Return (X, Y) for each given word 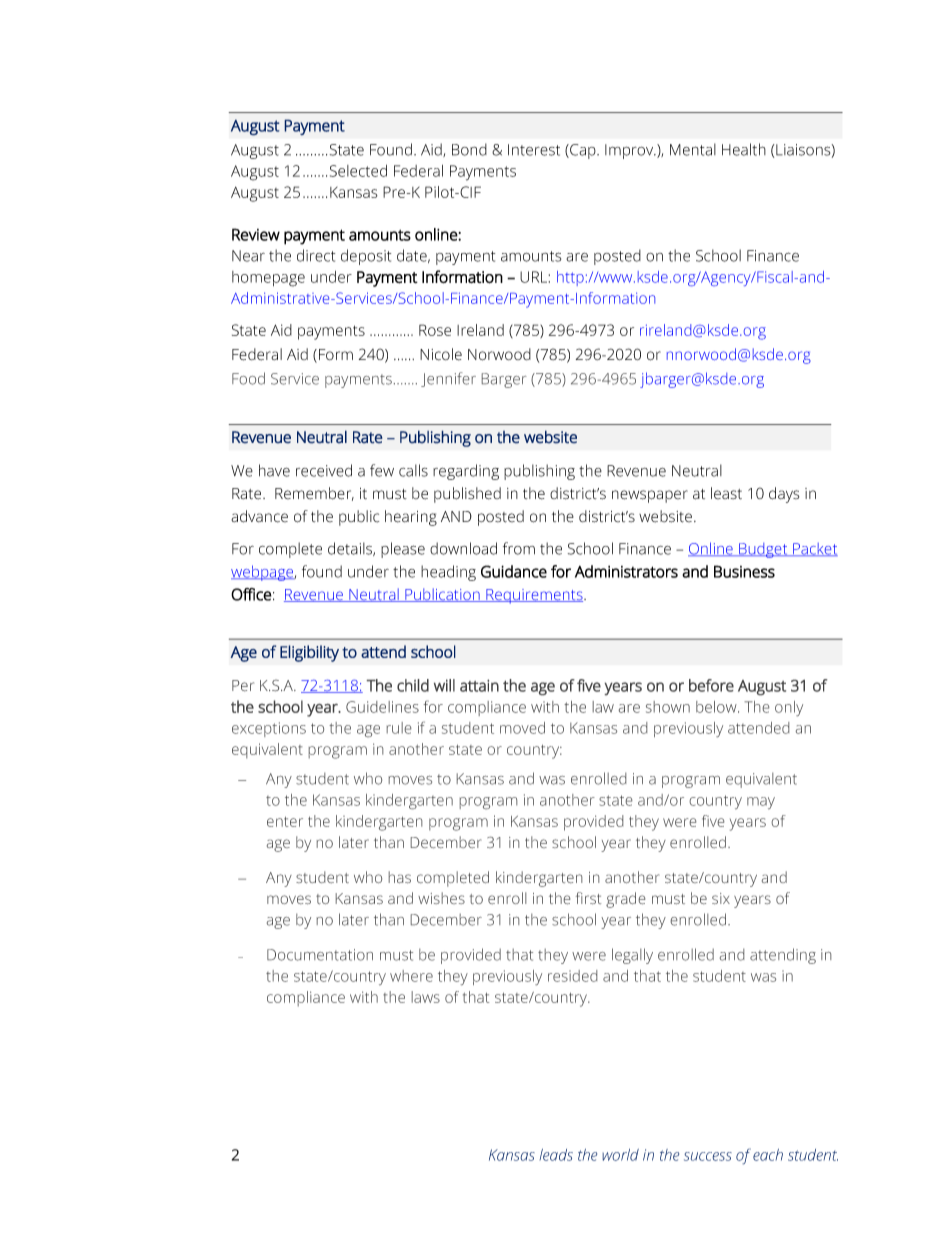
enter (285, 822)
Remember (314, 494)
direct (316, 255)
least (726, 493)
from (519, 548)
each (768, 1155)
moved (522, 728)
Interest (534, 150)
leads (556, 1155)
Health (744, 149)
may (761, 803)
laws (426, 997)
